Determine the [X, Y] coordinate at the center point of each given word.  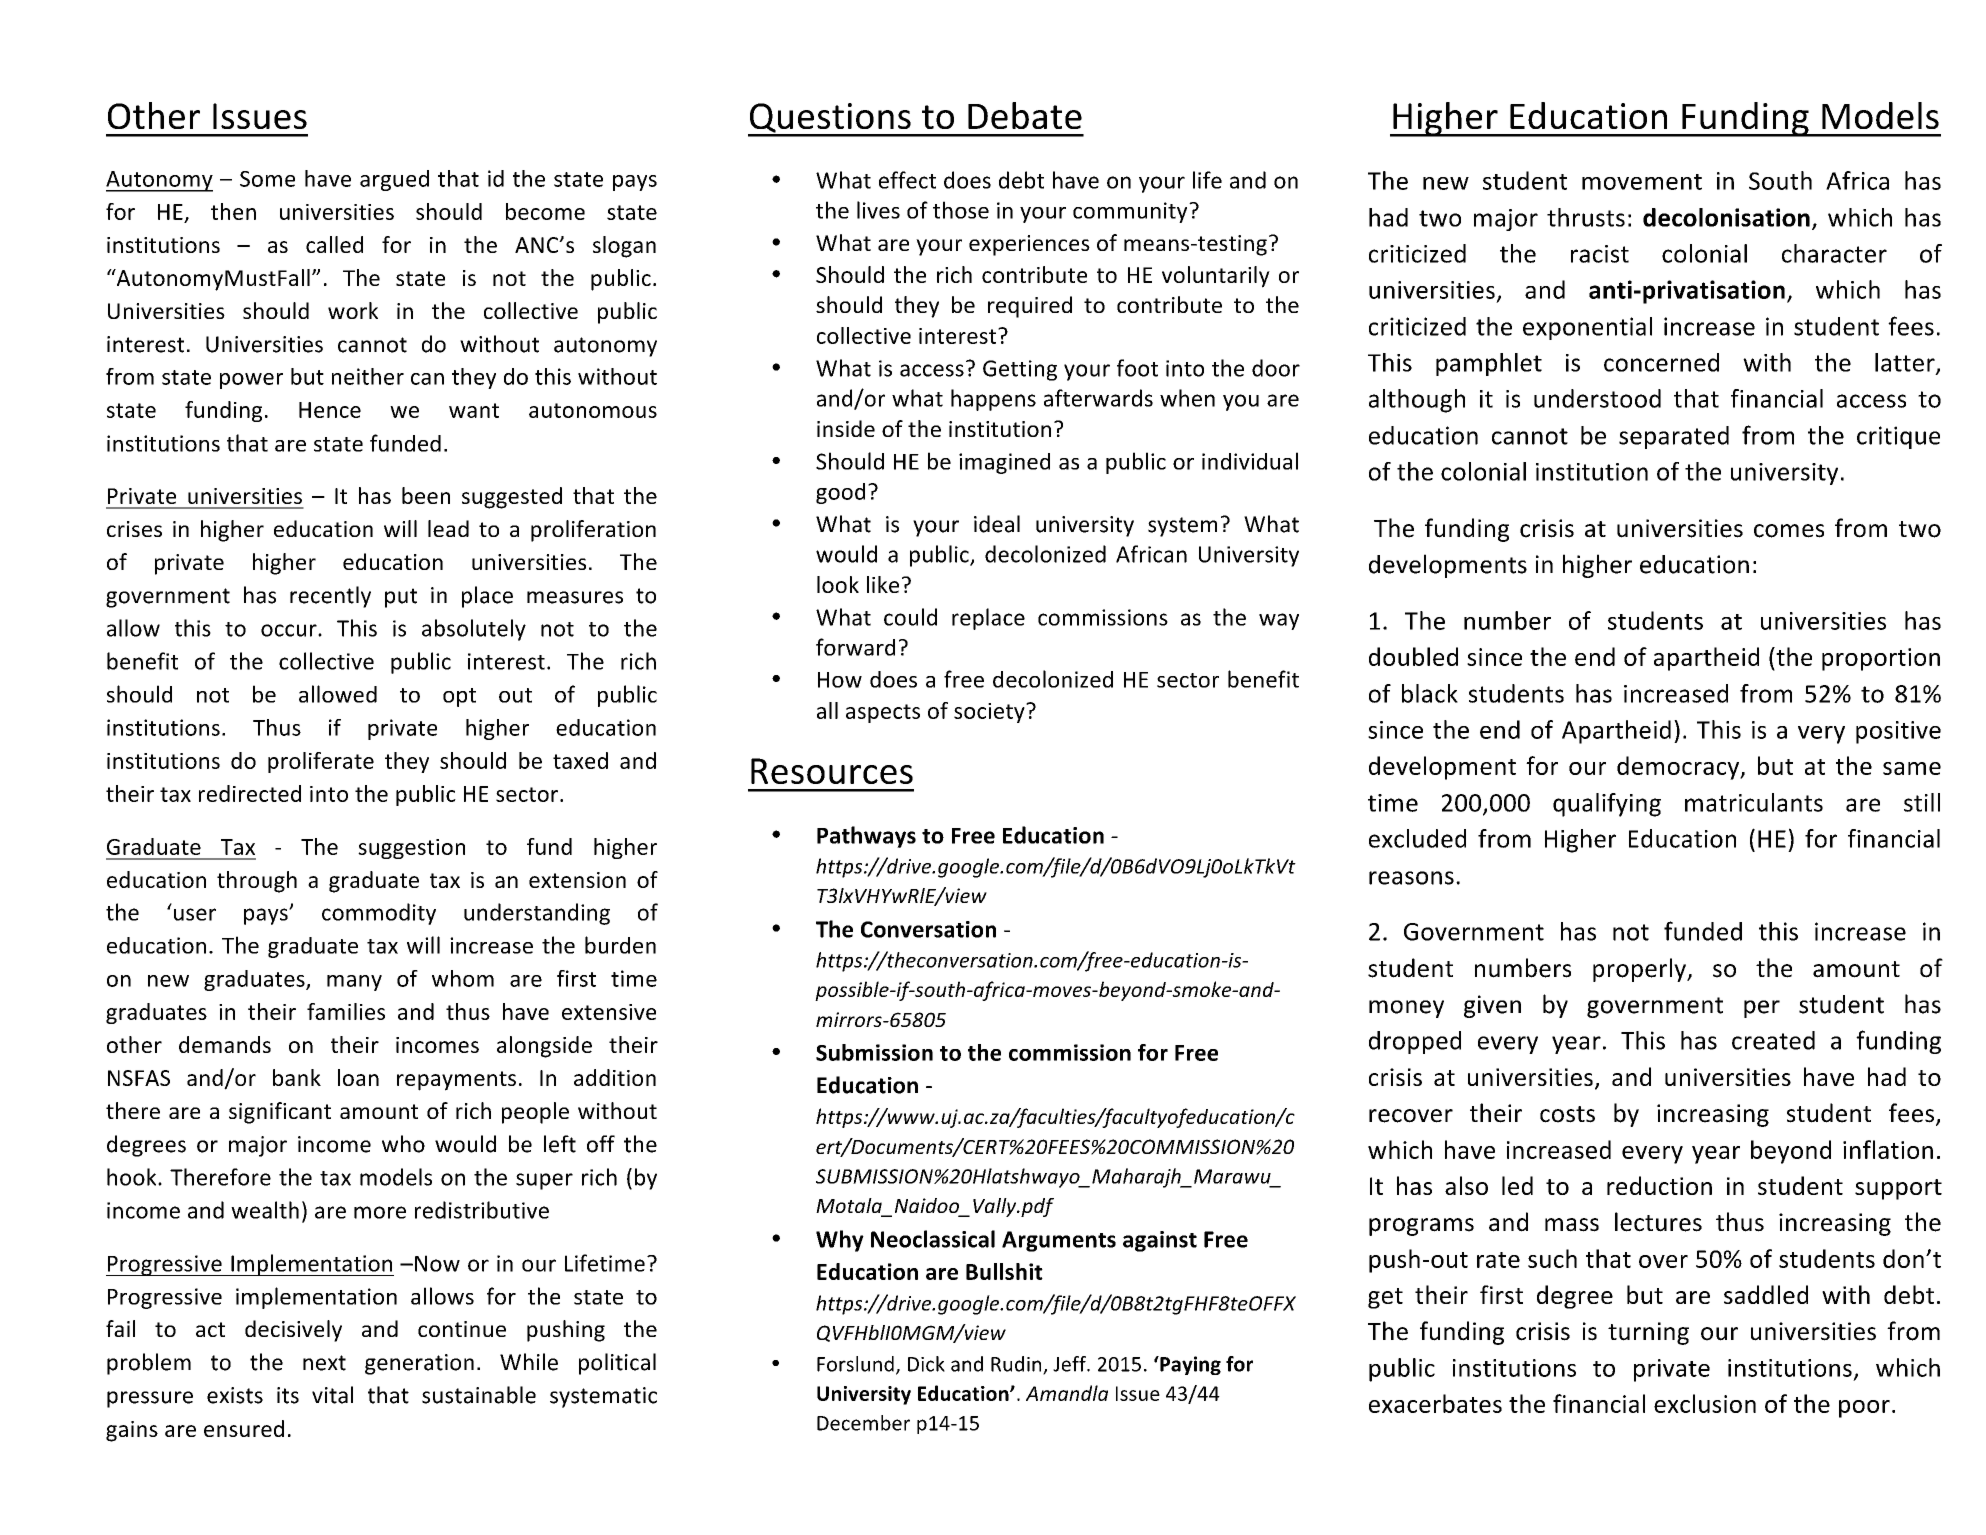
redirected [250, 793]
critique [1898, 437]
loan [358, 1077]
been [426, 495]
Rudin [1017, 1365]
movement [1642, 182]
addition [615, 1077]
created [1773, 1040]
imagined [1004, 463]
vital [332, 1395]
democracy [1679, 768]
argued [394, 180]
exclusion [1705, 1403]
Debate [1025, 115]
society [990, 713]
